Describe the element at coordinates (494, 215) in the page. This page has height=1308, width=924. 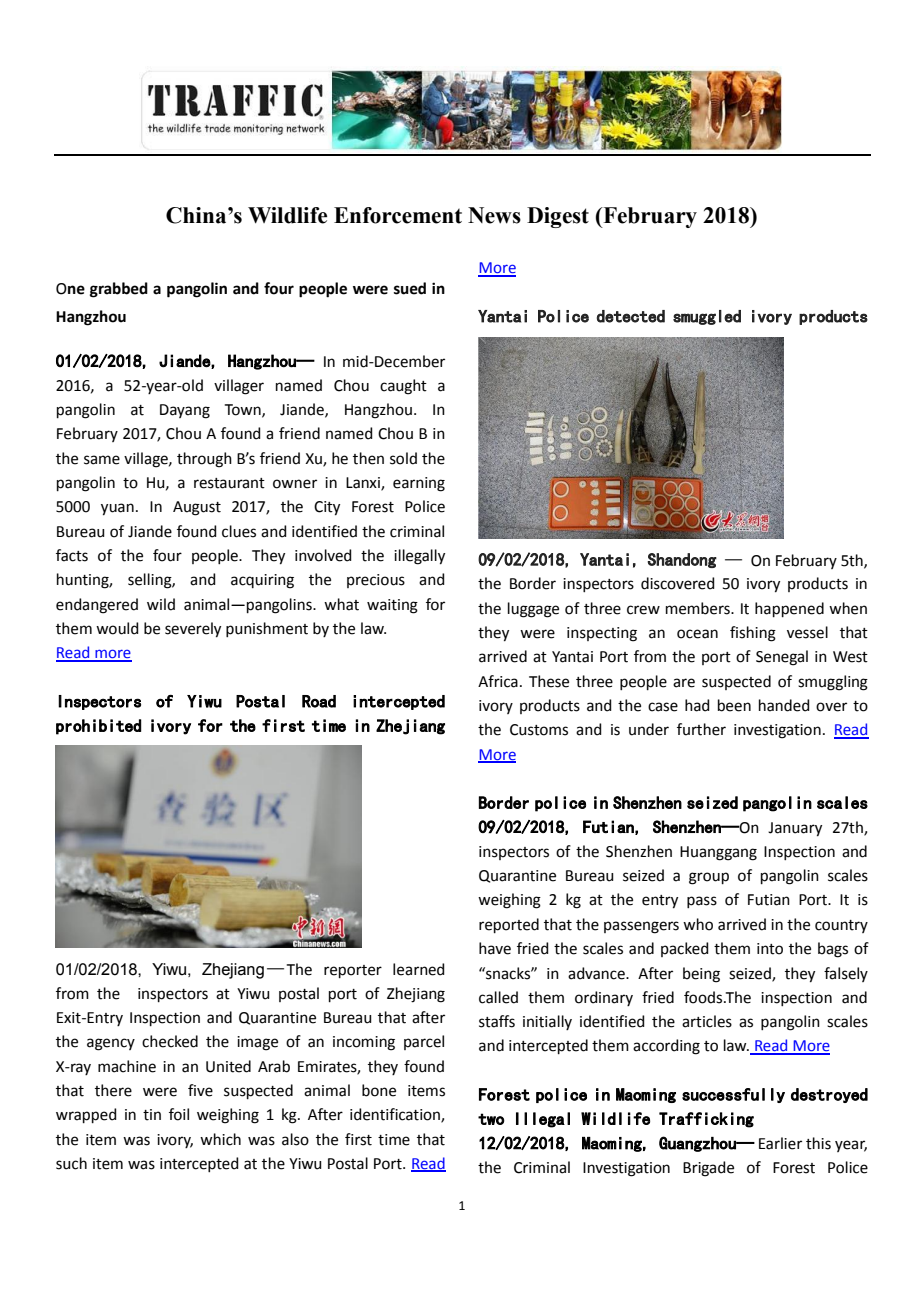
I see `News` at that location.
